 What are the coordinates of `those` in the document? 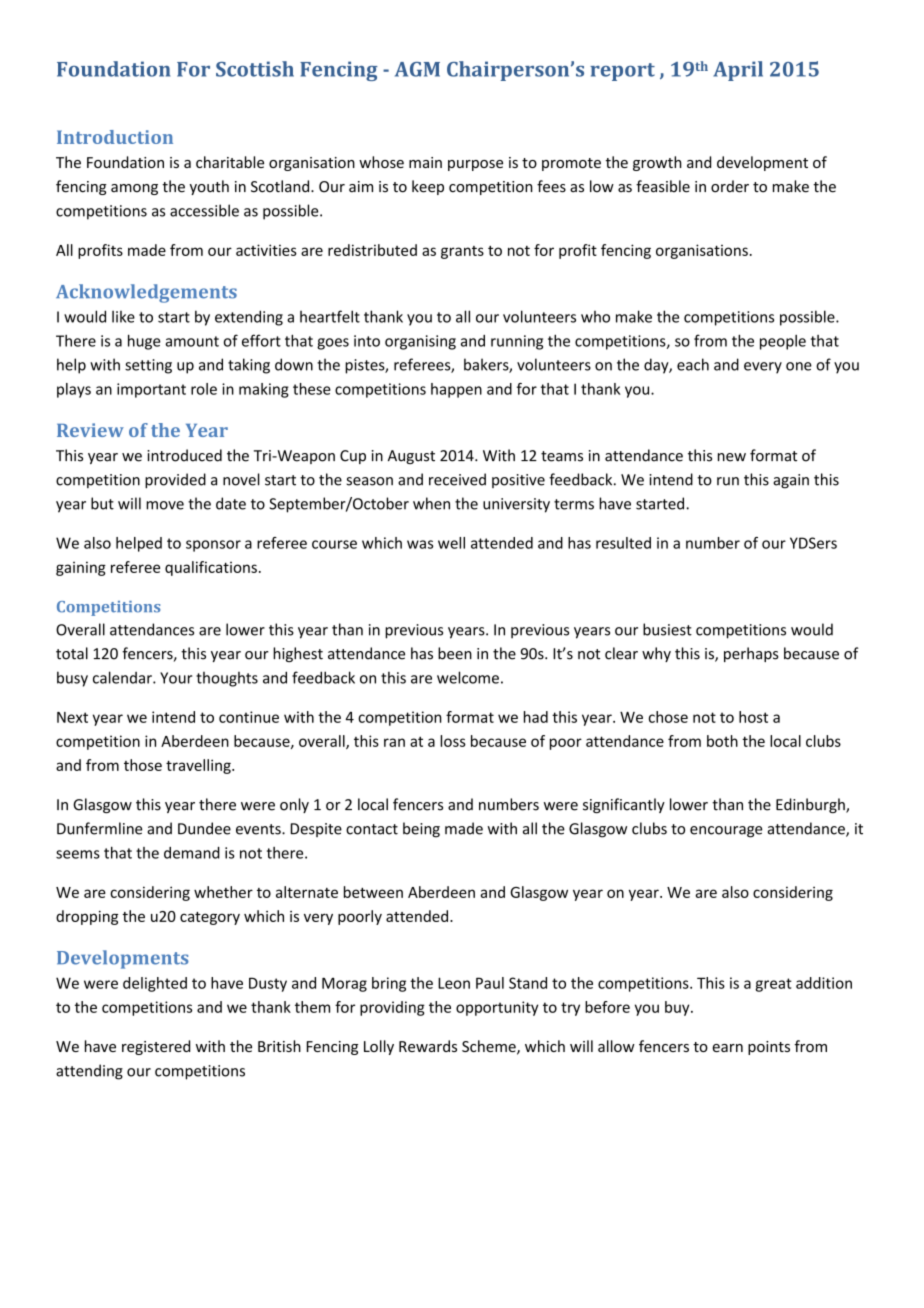 It's located at (143, 765).
